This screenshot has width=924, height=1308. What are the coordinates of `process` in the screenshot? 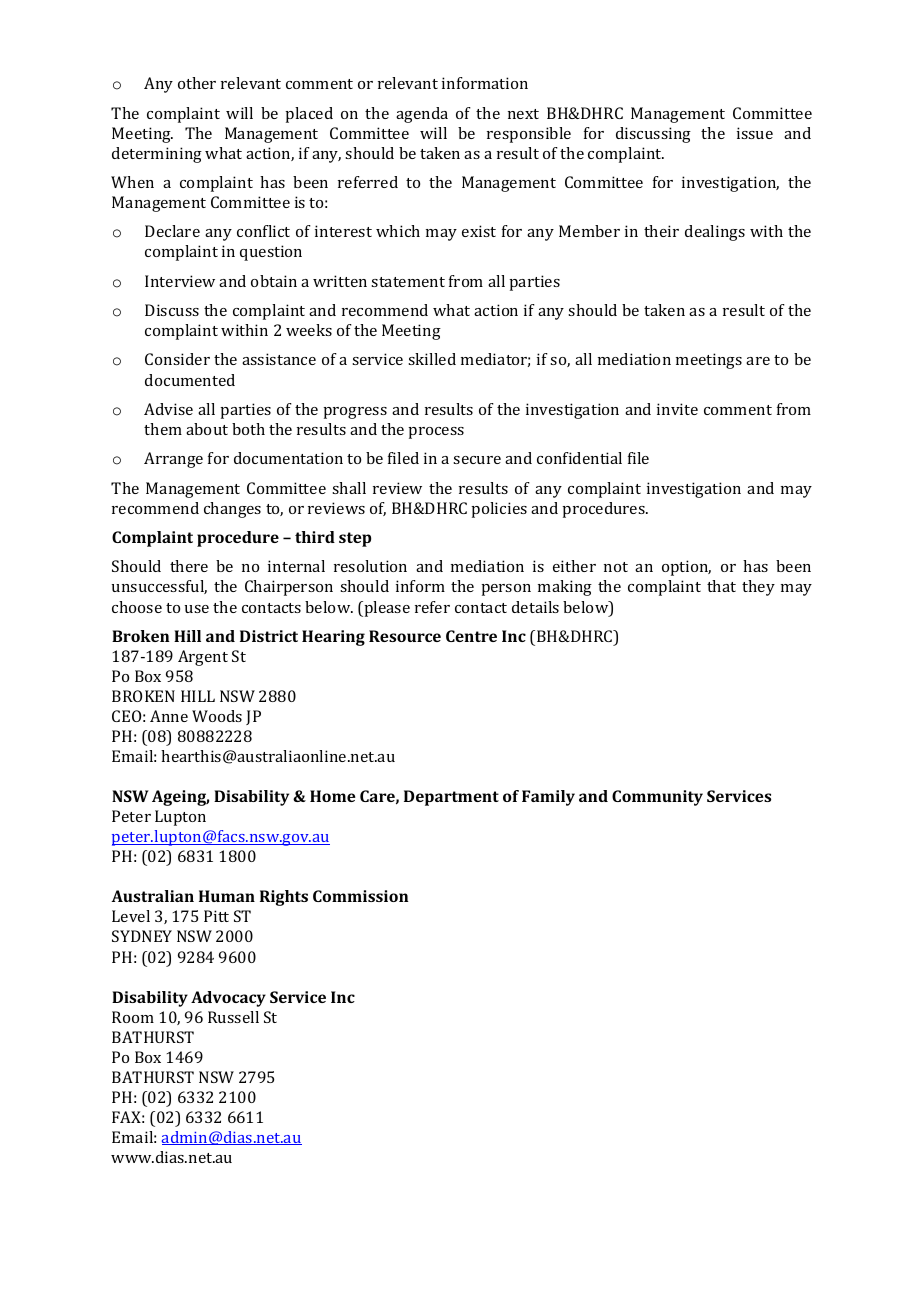 It's located at (436, 433).
